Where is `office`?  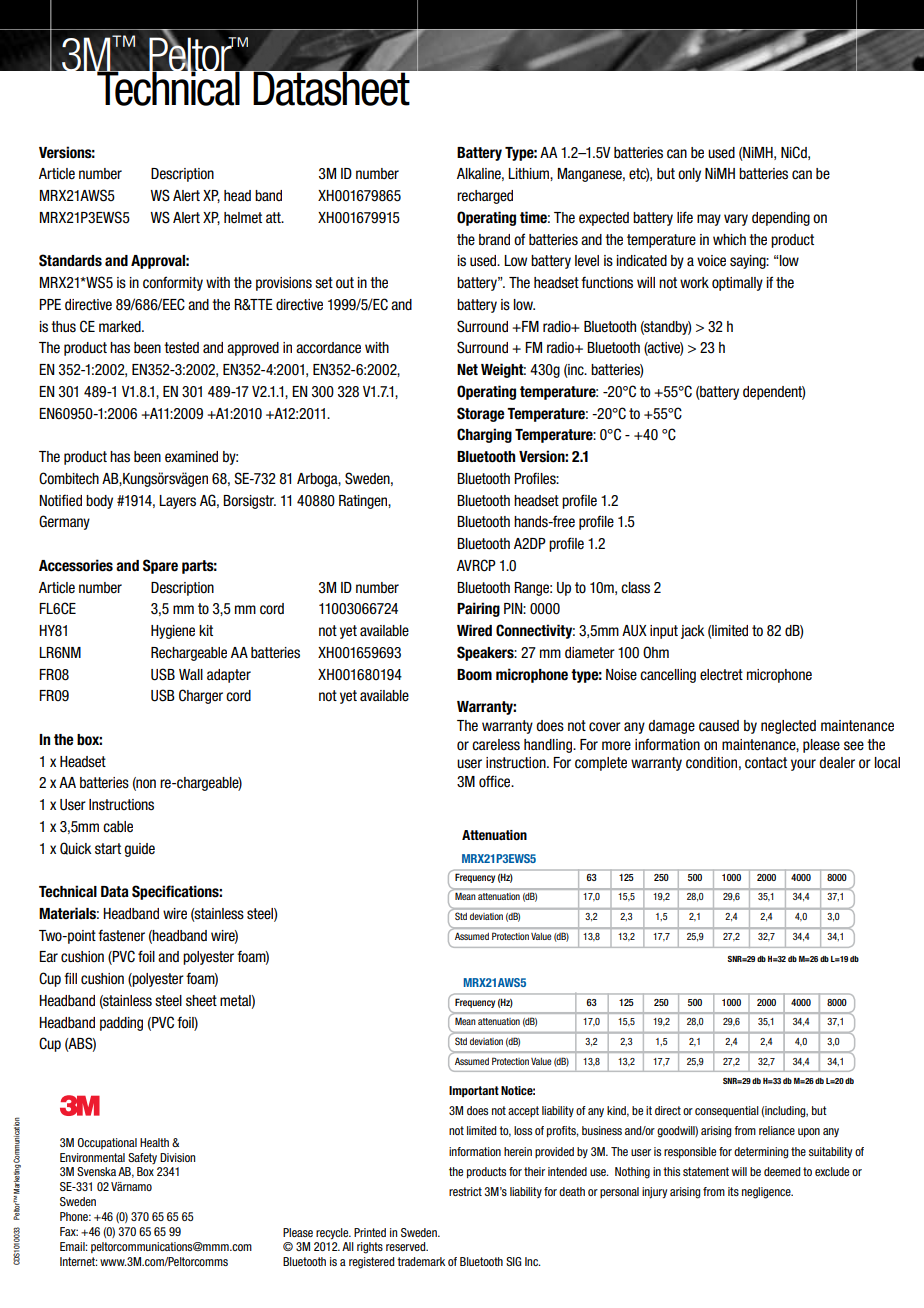
office is located at coordinates (496, 781).
